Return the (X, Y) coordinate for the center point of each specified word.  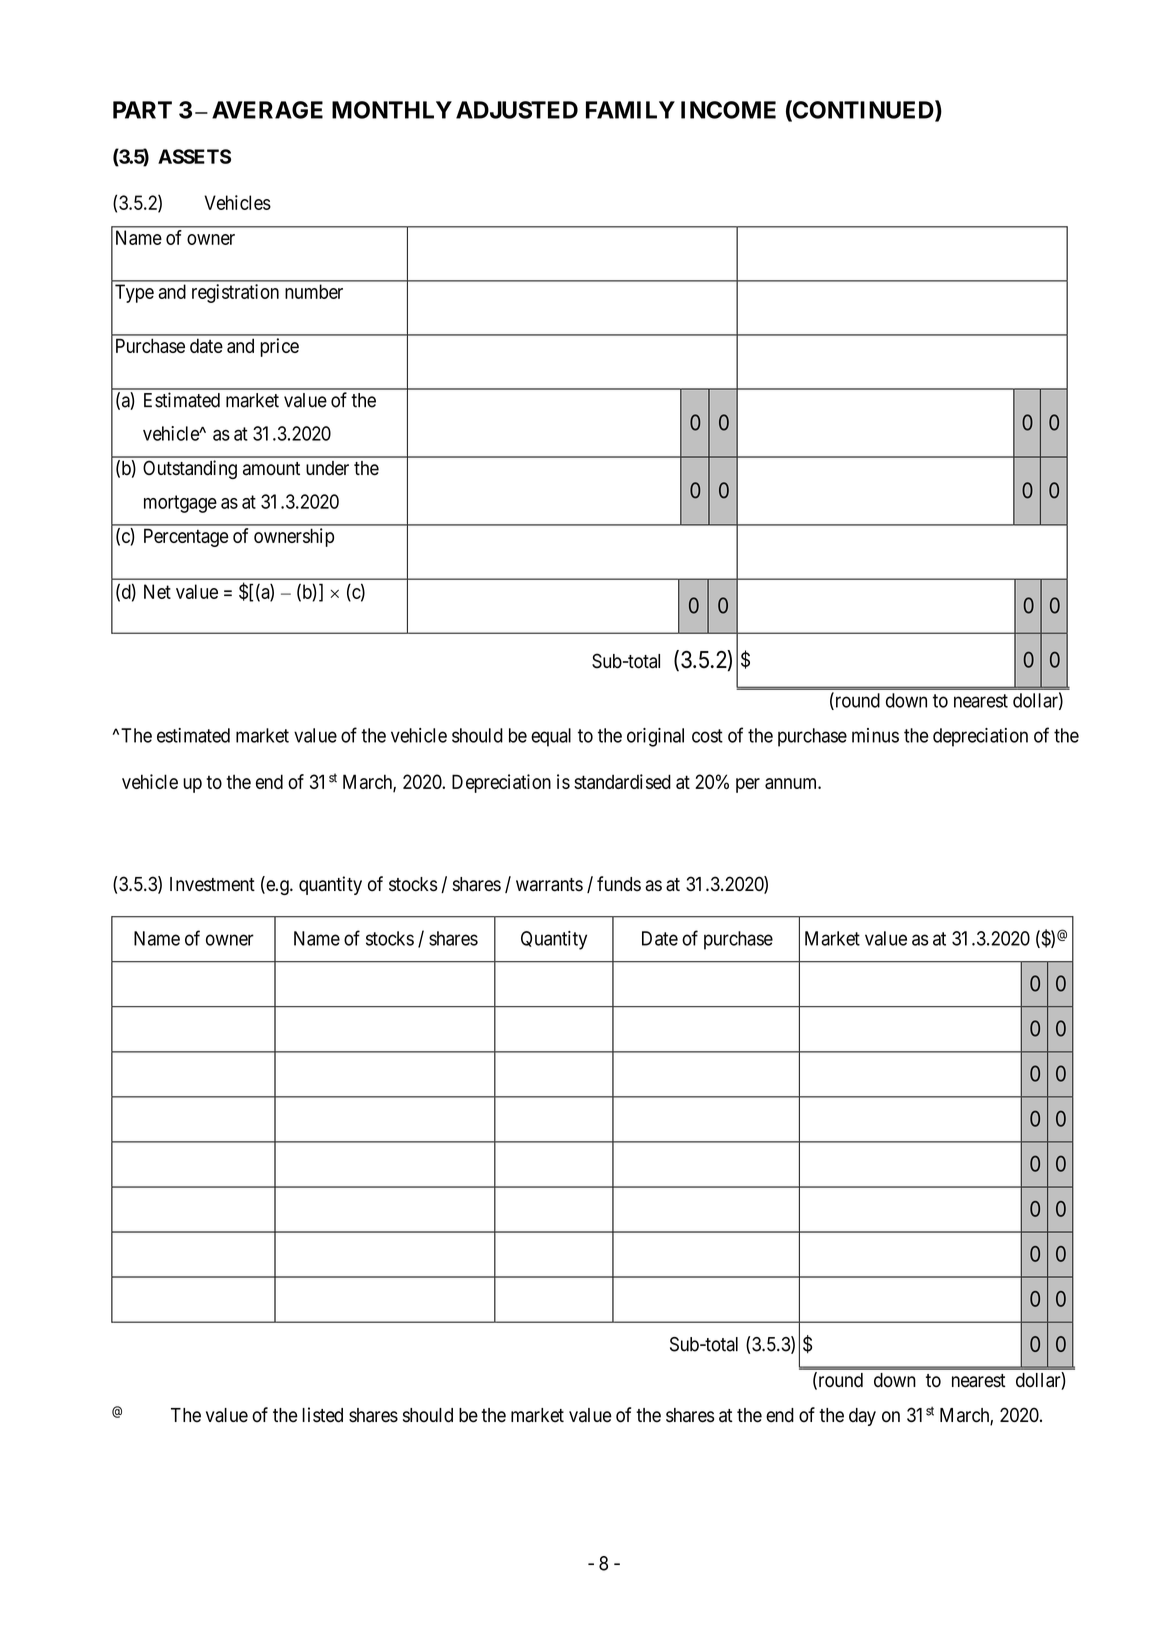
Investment (212, 884)
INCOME (728, 110)
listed (322, 1415)
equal (551, 737)
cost (707, 736)
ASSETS (194, 156)
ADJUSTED (517, 110)
